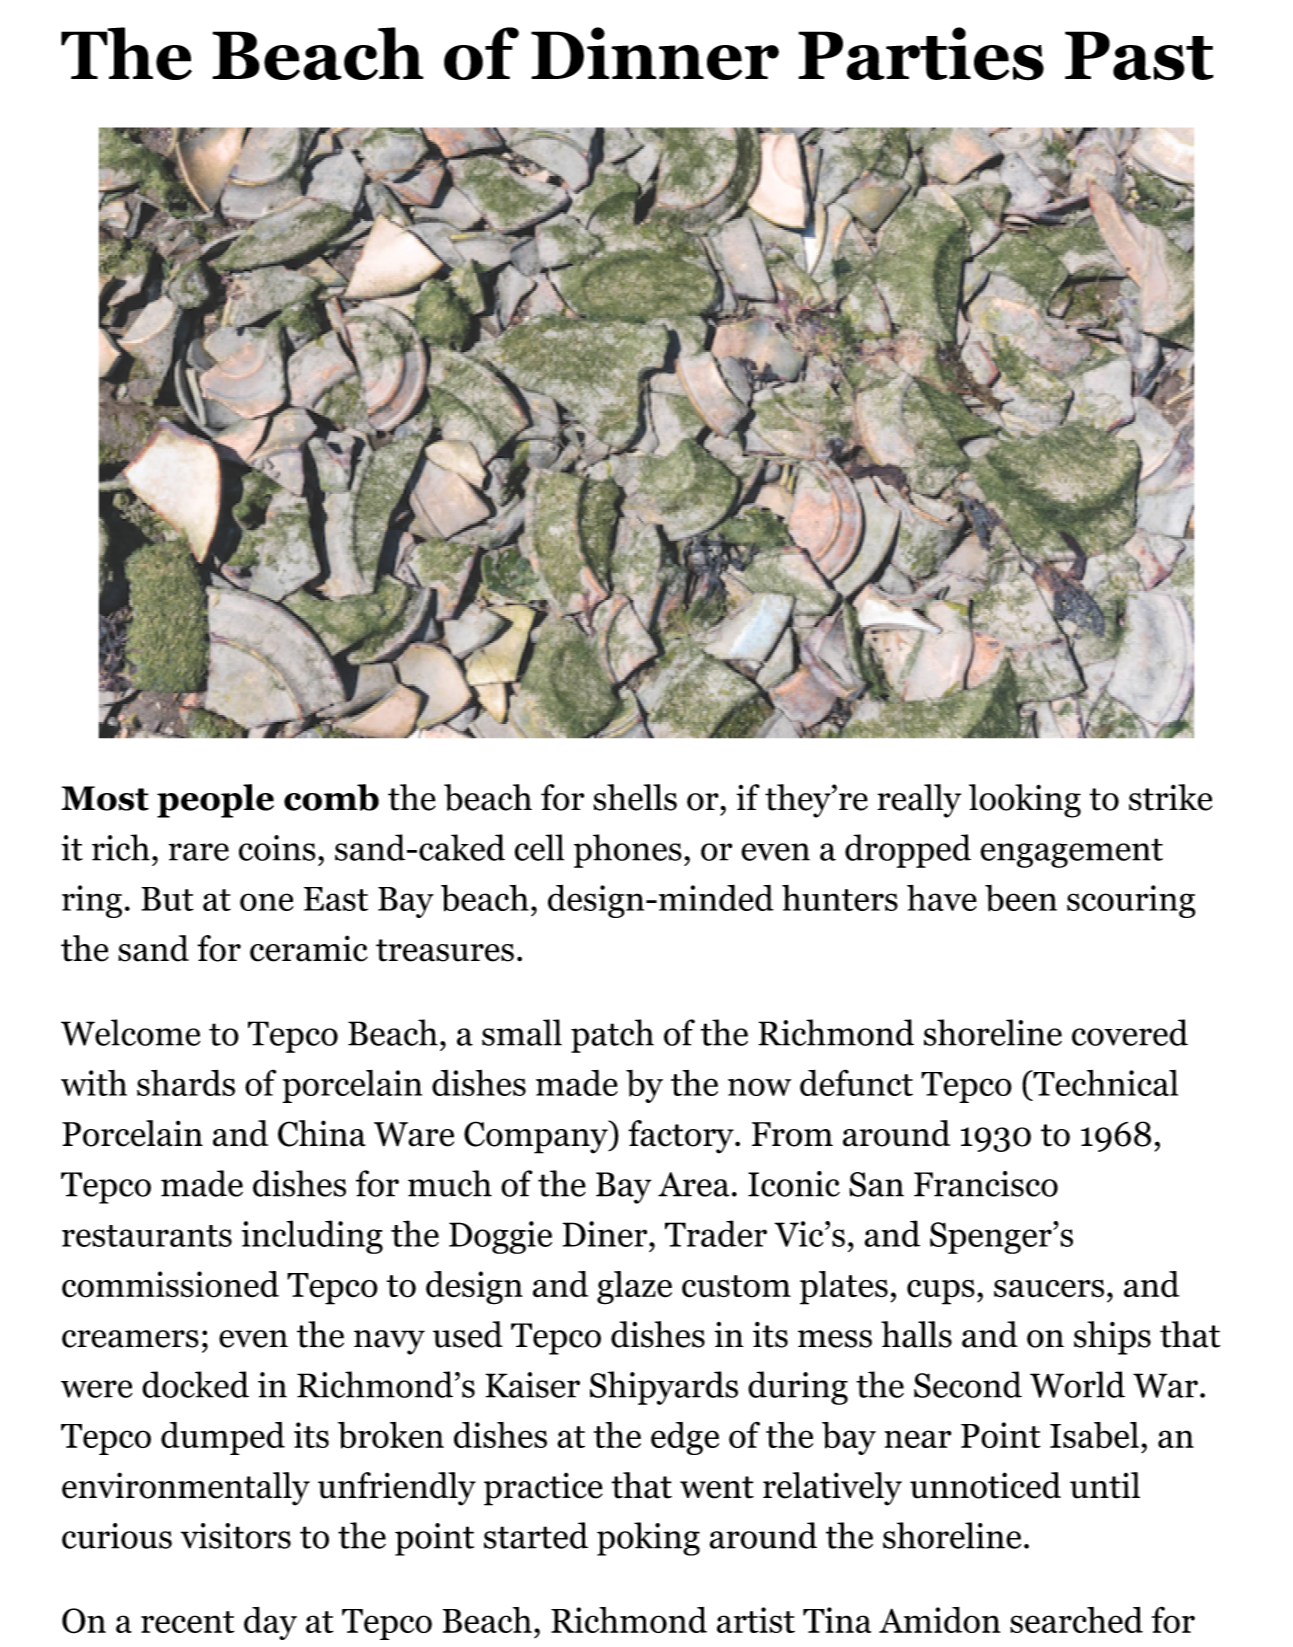  What do you see at coordinates (1130, 1032) in the document?
I see `covered` at bounding box center [1130, 1032].
